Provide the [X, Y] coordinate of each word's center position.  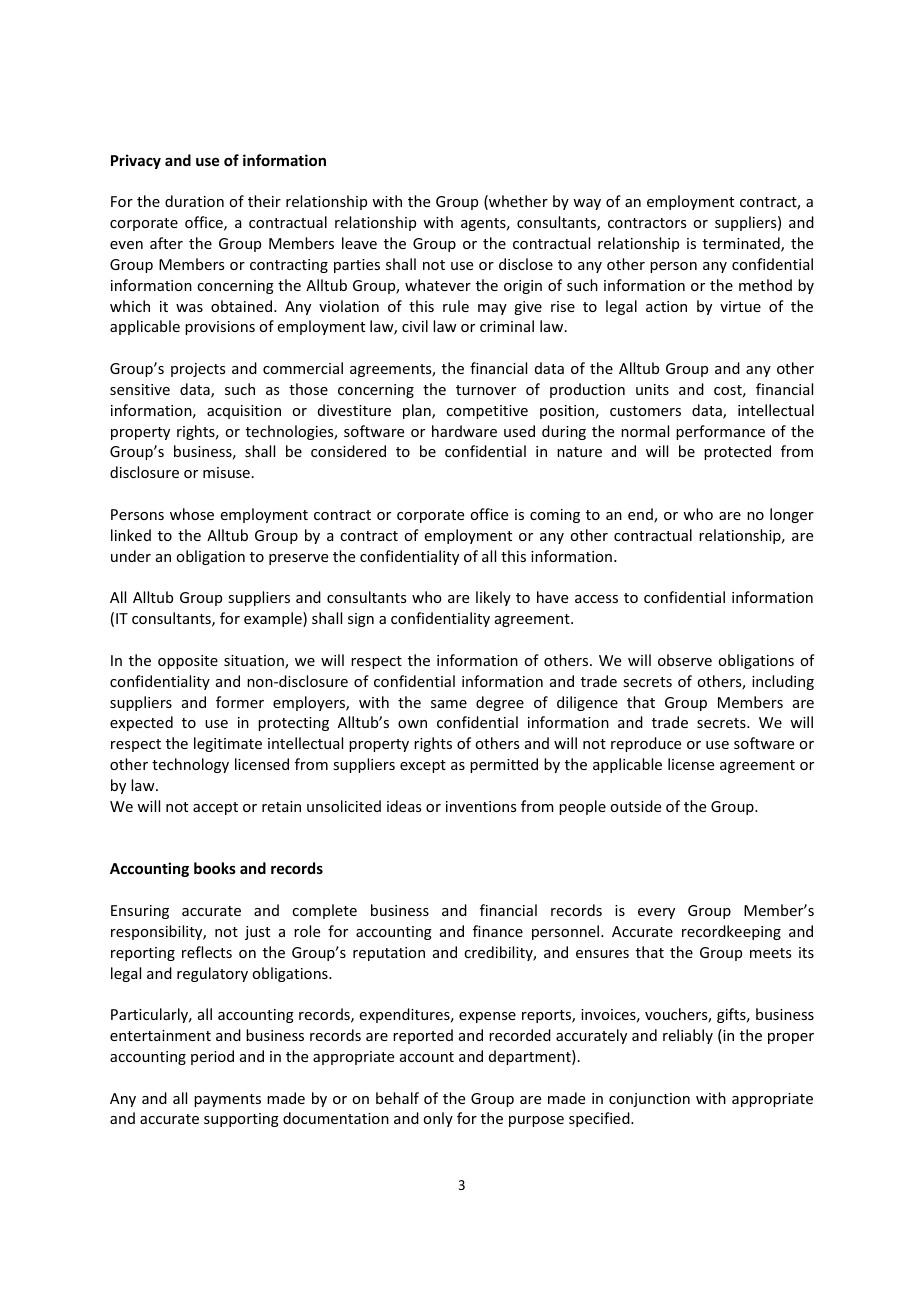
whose [192, 514]
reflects [207, 952]
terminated [742, 244]
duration [194, 201]
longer [792, 515]
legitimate [228, 744]
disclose [526, 264]
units [652, 389]
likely [493, 598]
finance [498, 931]
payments [227, 1100]
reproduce [646, 744]
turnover [486, 390]
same [449, 704]
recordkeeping [731, 932]
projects [198, 370]
